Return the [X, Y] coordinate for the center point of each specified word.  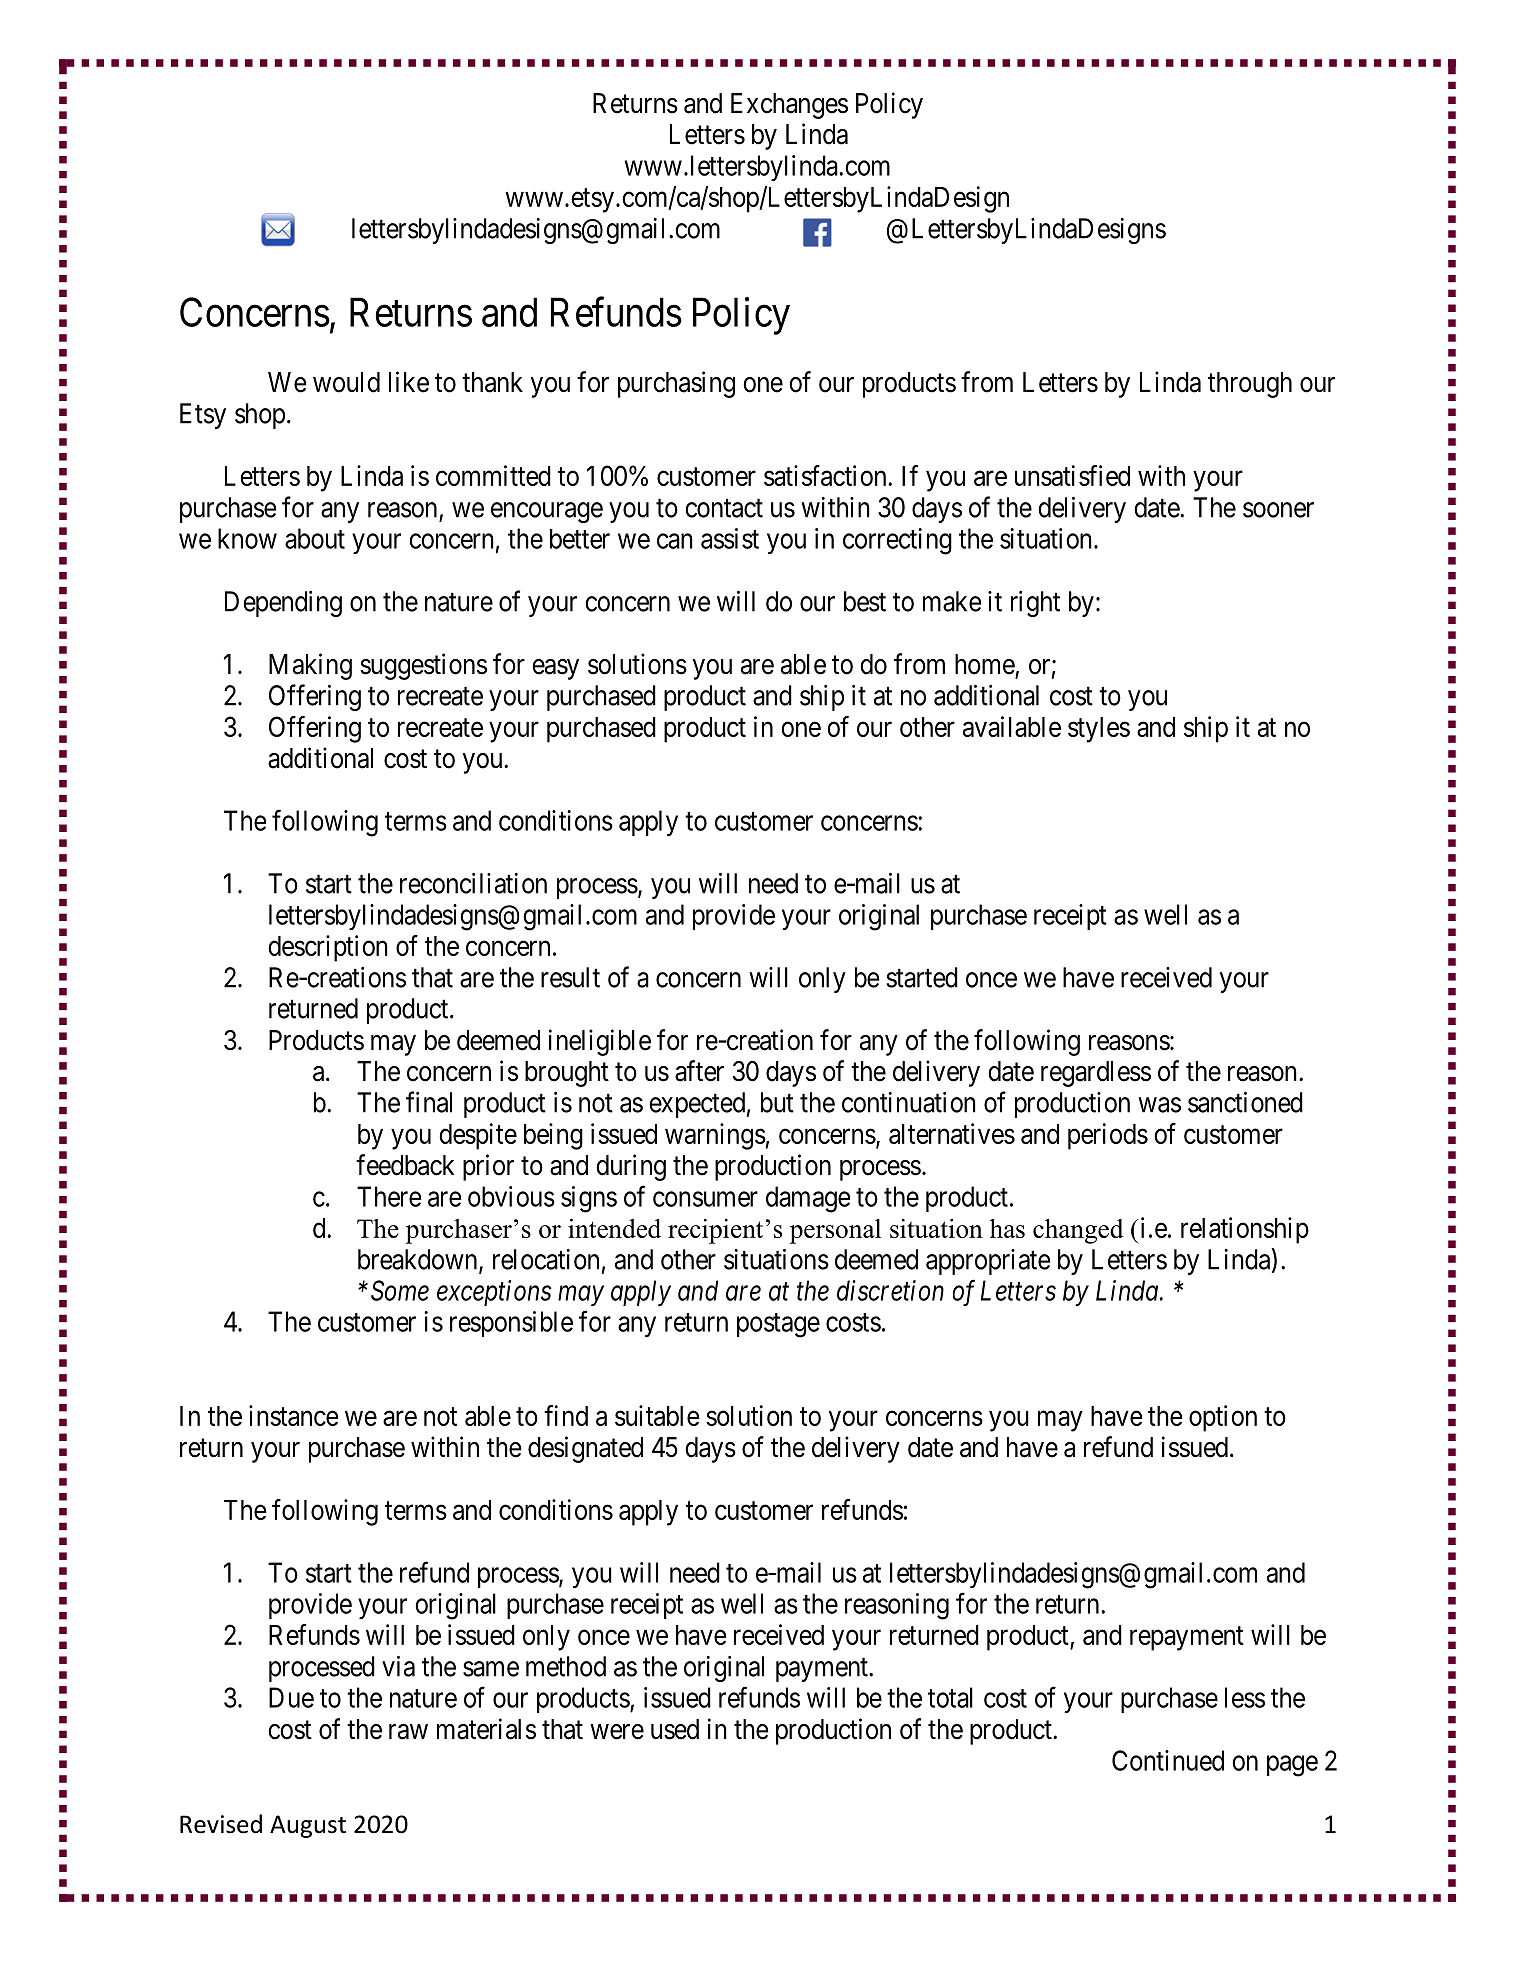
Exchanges [789, 106]
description [328, 948]
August [308, 1826]
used [675, 1729]
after [699, 1071]
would [346, 382]
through [1250, 385]
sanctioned [1245, 1102]
